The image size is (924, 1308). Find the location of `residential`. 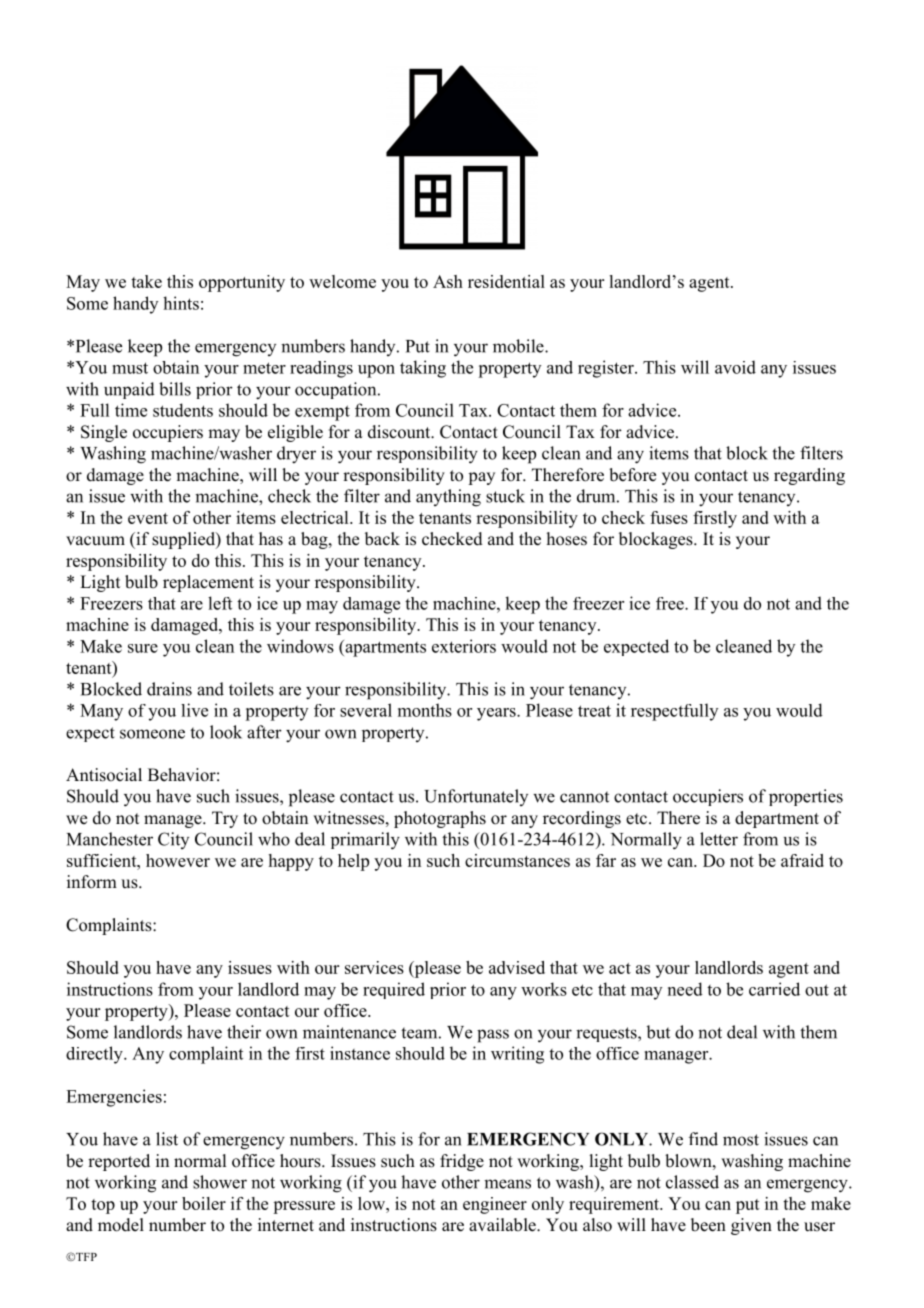

residential is located at coordinates (506, 281).
